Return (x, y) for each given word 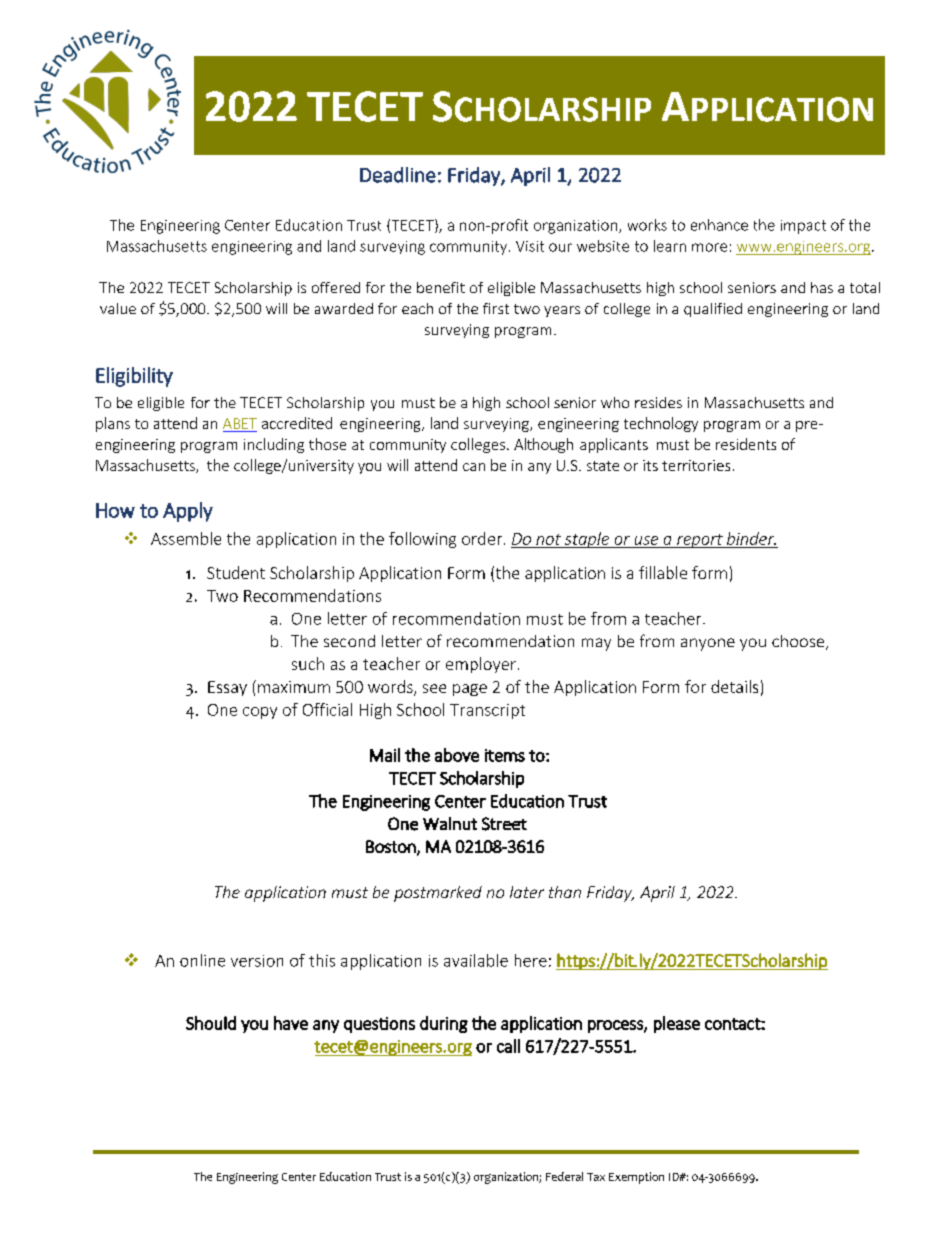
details (734, 686)
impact (803, 227)
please (677, 1024)
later (527, 892)
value (118, 308)
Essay (227, 688)
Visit (530, 246)
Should (211, 1023)
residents (746, 444)
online (202, 960)
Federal (564, 1176)
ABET (240, 425)
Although (543, 445)
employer (481, 665)
